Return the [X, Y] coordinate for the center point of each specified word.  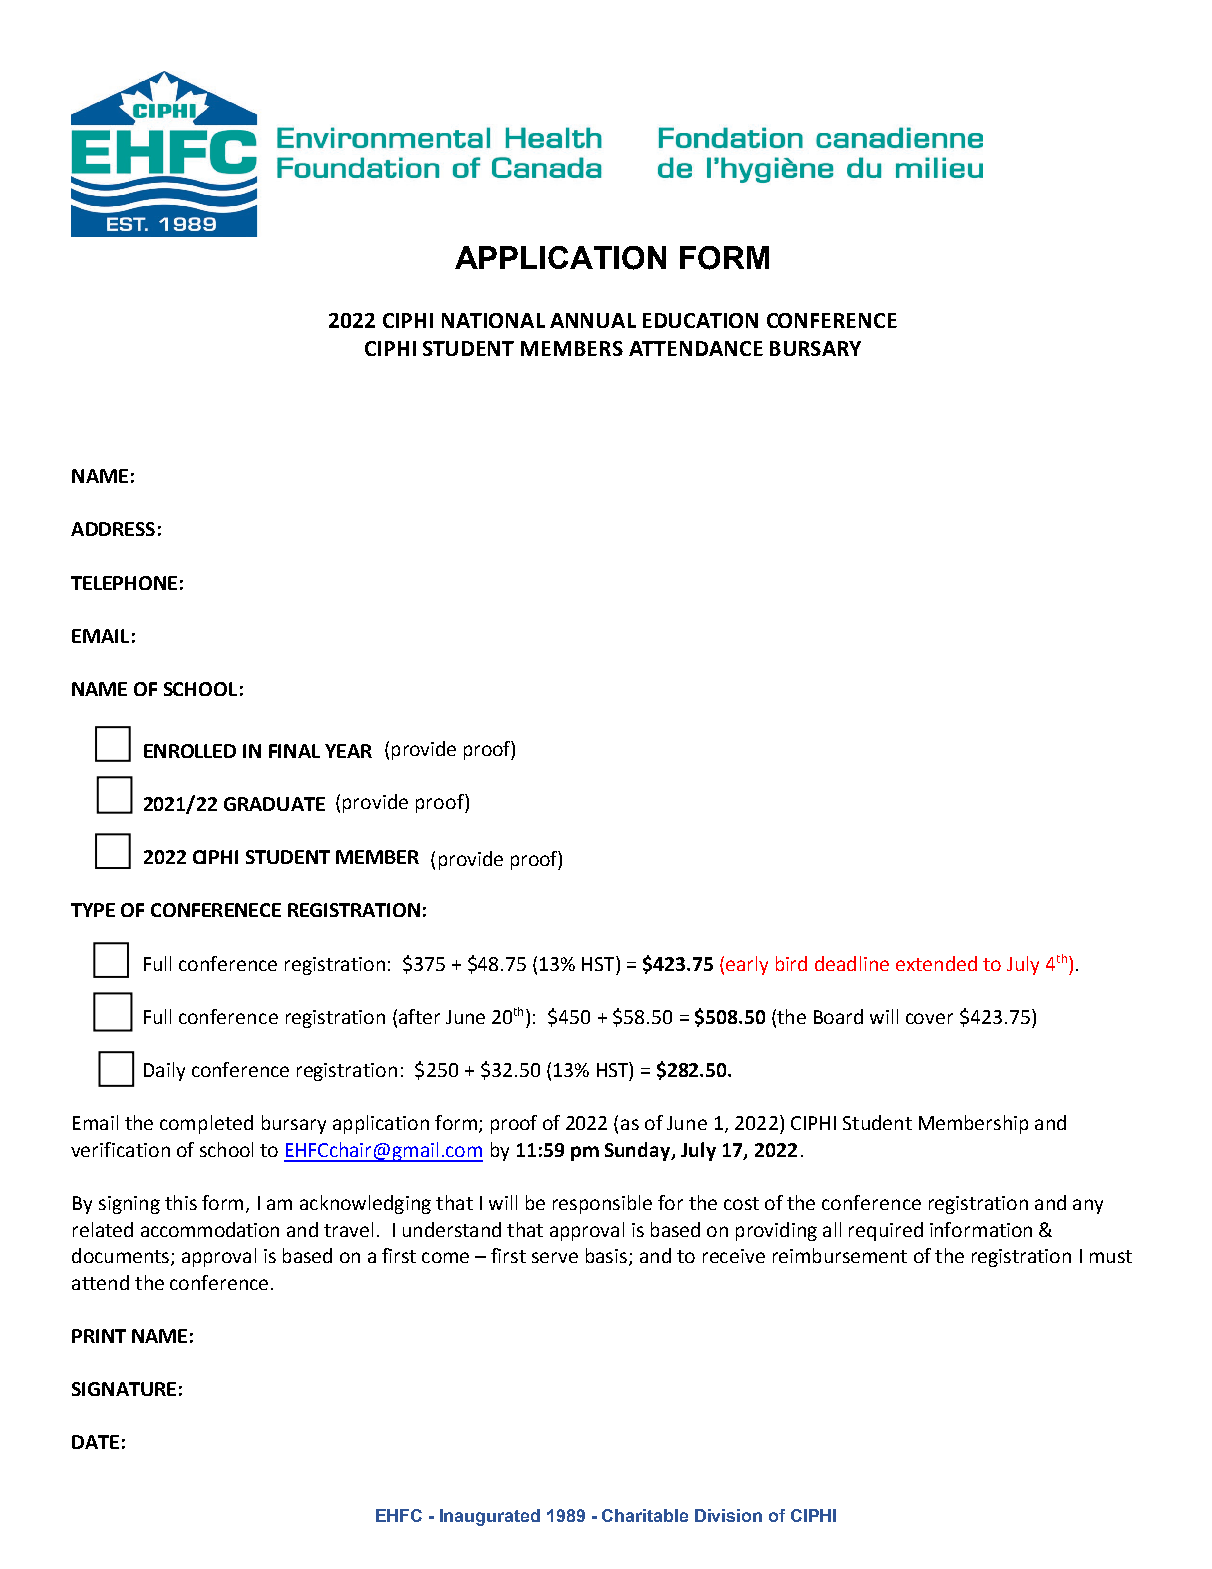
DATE [95, 1442]
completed [206, 1124]
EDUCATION [700, 320]
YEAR [348, 751]
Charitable [645, 1515]
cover [929, 1018]
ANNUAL [593, 320]
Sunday [639, 1151]
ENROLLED [190, 751]
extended [936, 963]
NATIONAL [493, 320]
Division [728, 1515]
